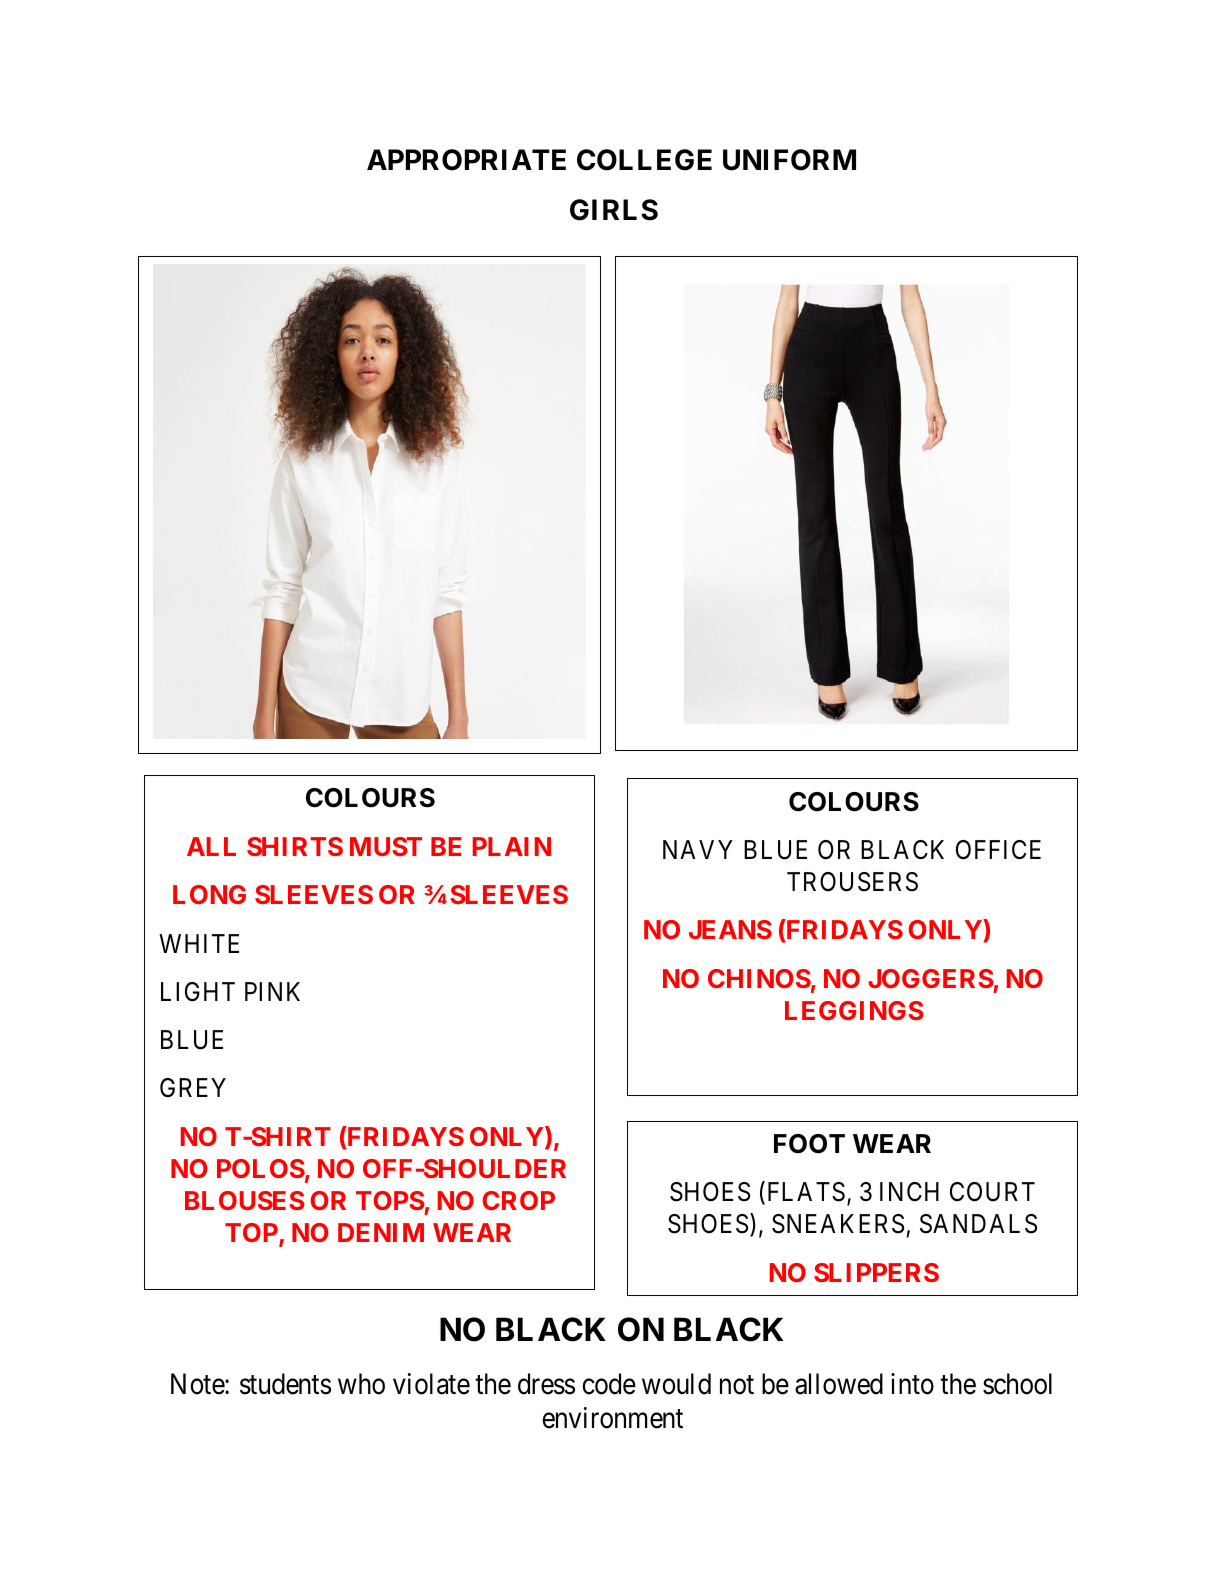 This document has width=1225, height=1585. What do you see at coordinates (698, 849) in the document?
I see `NAVY` at bounding box center [698, 849].
